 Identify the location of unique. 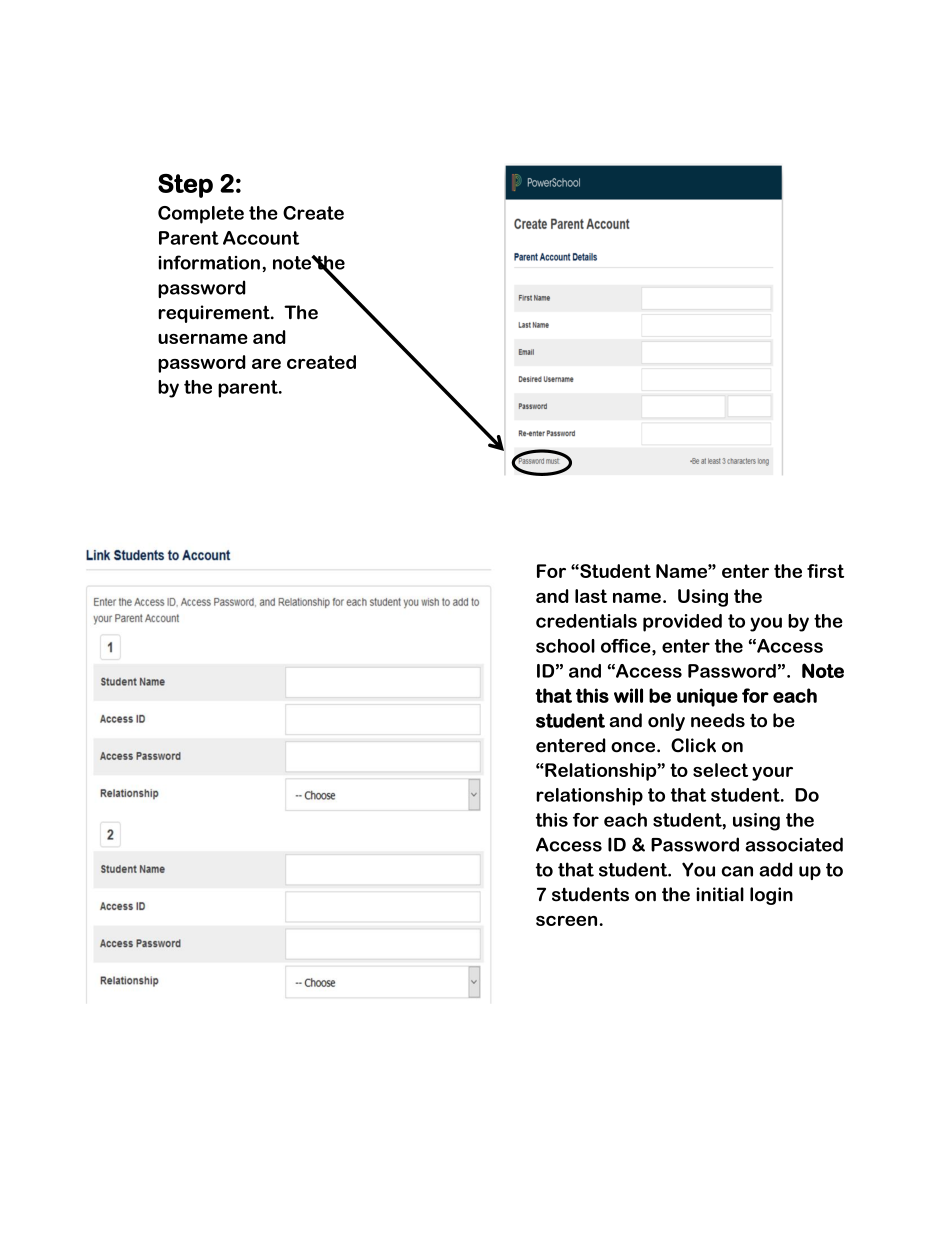
(707, 697).
